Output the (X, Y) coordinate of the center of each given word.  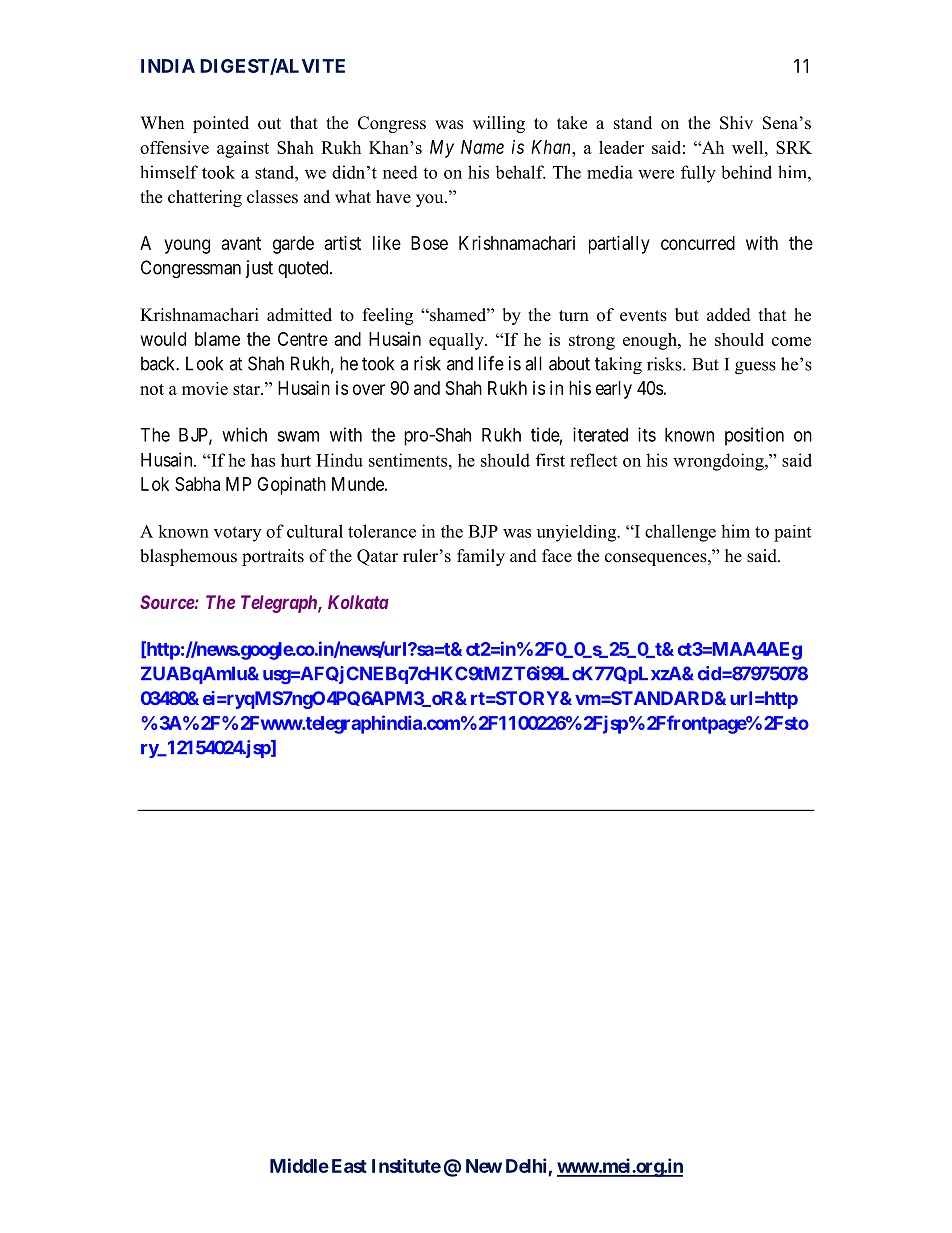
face (557, 556)
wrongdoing (719, 462)
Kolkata (358, 602)
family (481, 557)
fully (698, 174)
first (550, 460)
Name (482, 147)
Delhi (527, 1167)
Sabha (197, 484)
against (243, 149)
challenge (680, 533)
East (349, 1166)
